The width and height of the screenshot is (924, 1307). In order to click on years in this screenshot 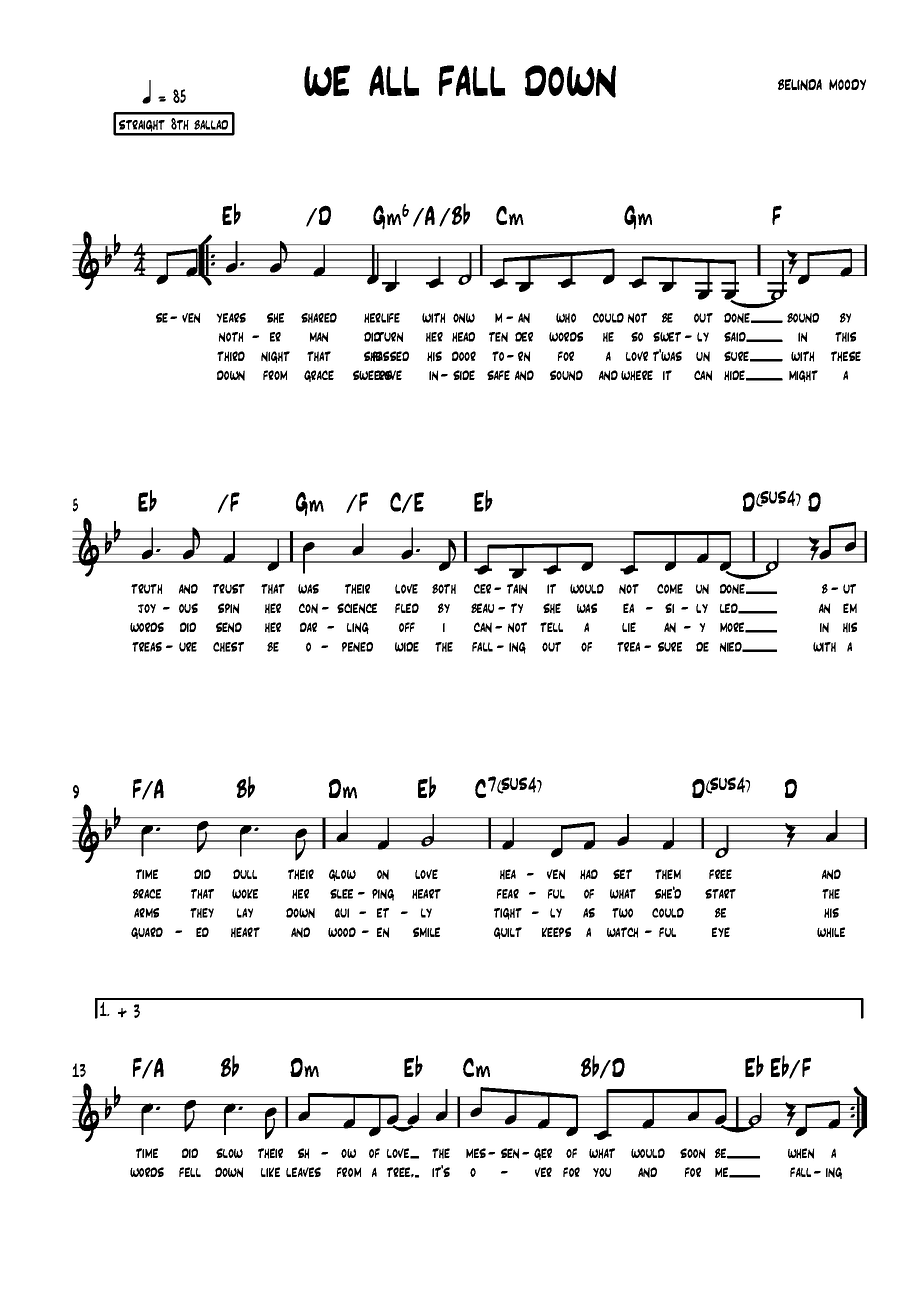, I will do `click(231, 318)`.
